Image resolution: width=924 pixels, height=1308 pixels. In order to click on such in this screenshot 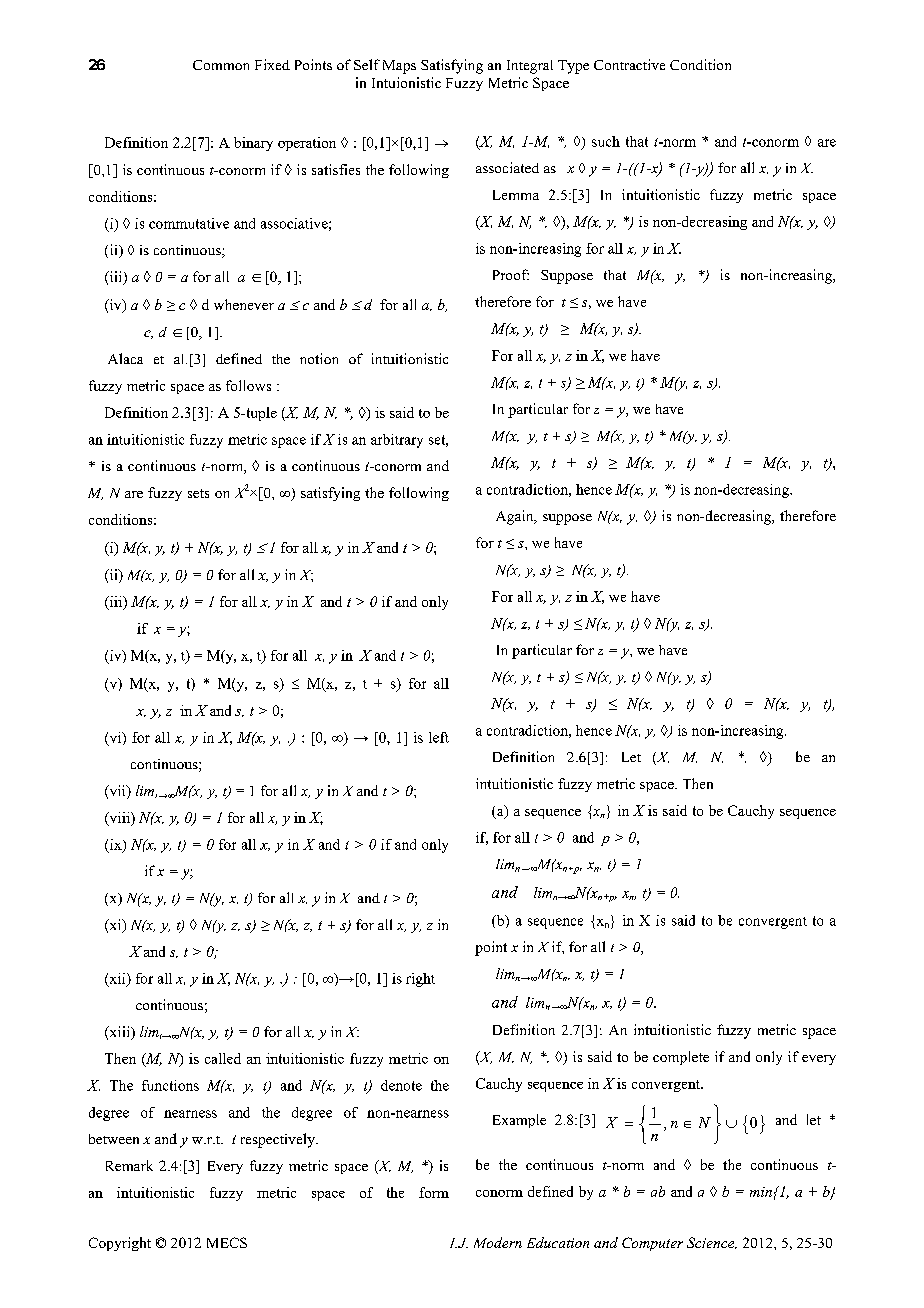, I will do `click(606, 141)`.
